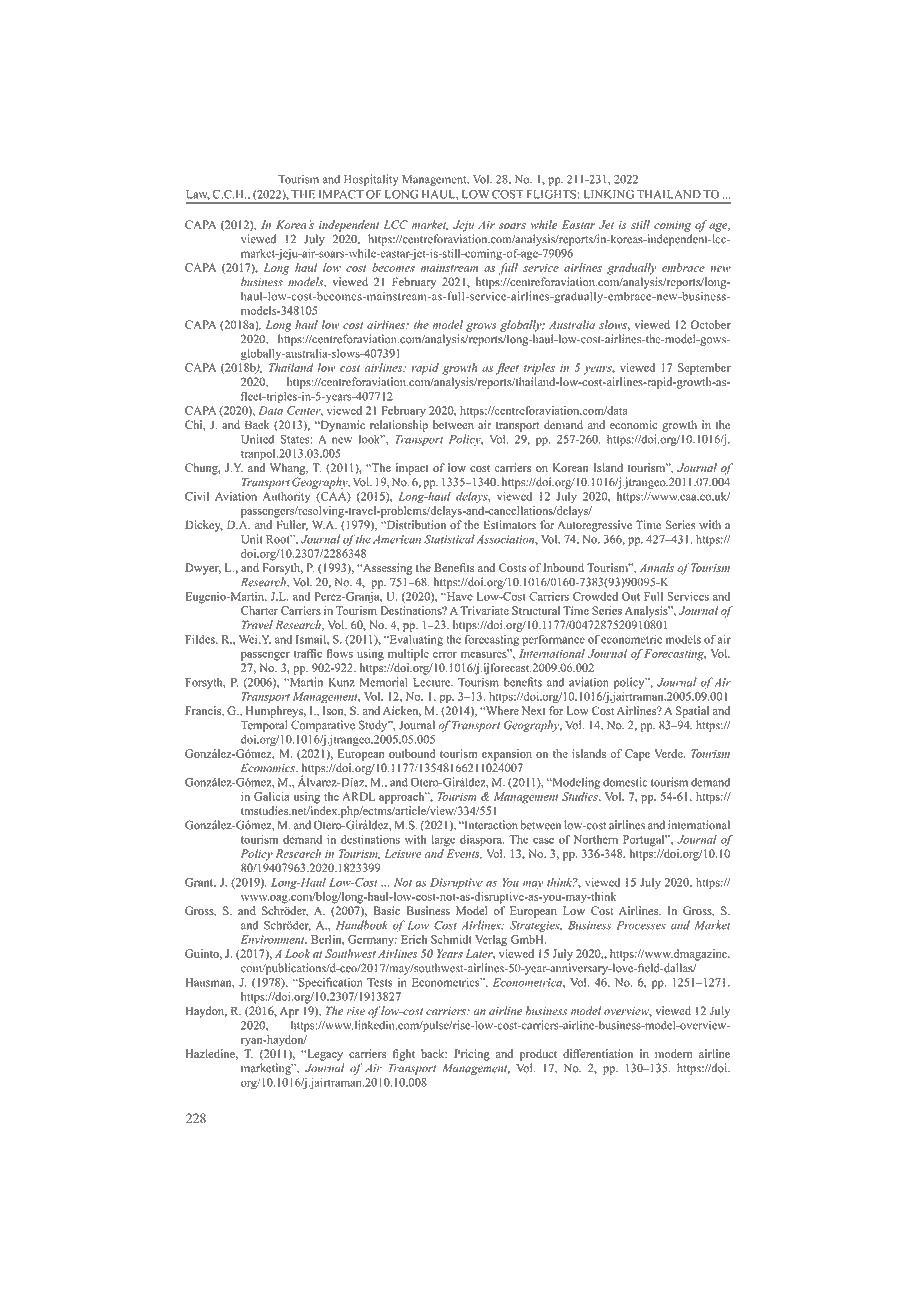 This screenshot has width=924, height=1308. Describe the element at coordinates (608, 194) in the screenshot. I see `LINKING` at that location.
